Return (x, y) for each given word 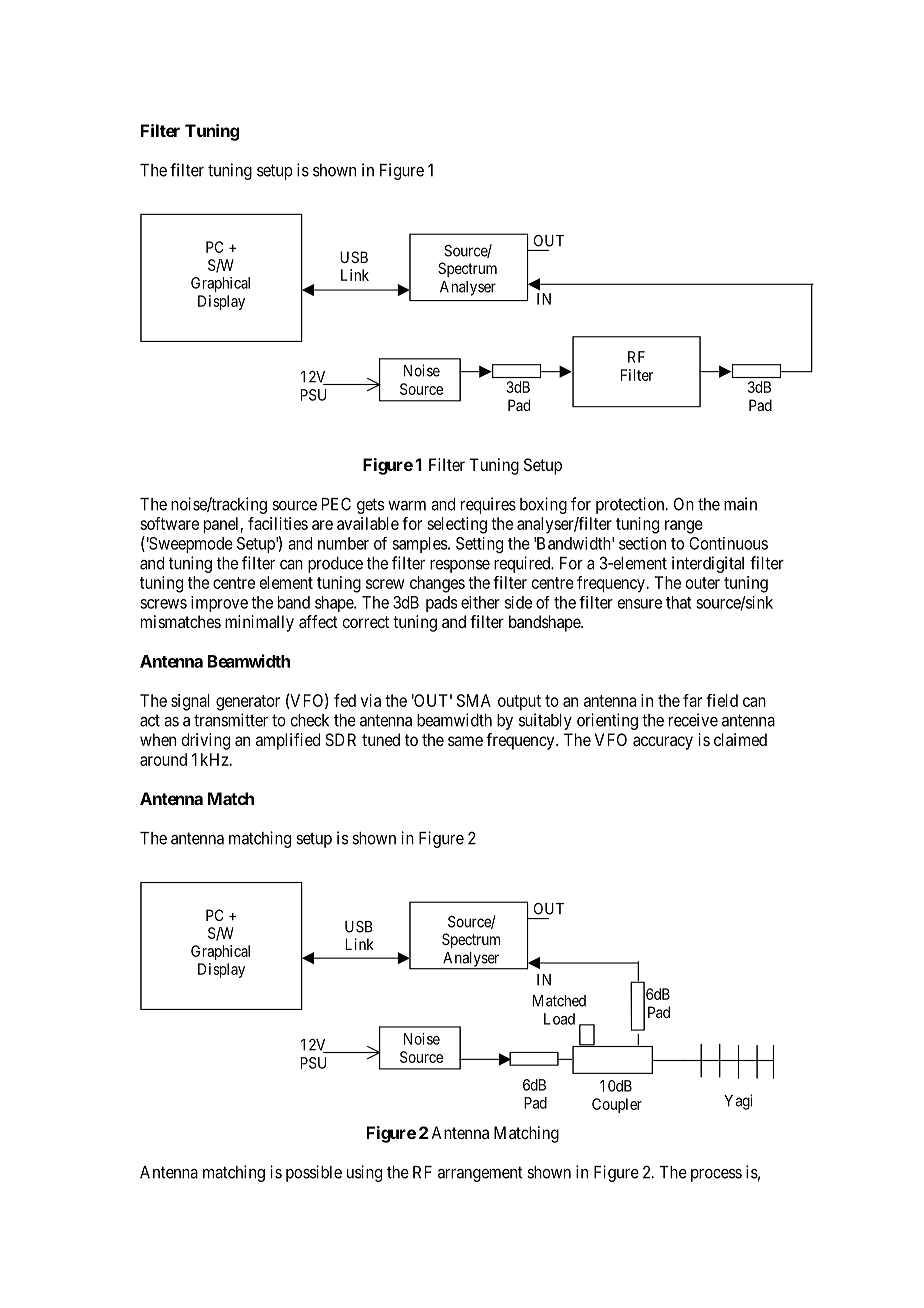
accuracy (663, 743)
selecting (457, 525)
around (163, 759)
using (364, 1173)
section (642, 543)
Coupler (617, 1105)
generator (248, 703)
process (716, 1175)
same (465, 741)
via (371, 700)
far (692, 700)
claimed (740, 739)
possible (314, 1173)
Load (559, 1019)
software (169, 523)
